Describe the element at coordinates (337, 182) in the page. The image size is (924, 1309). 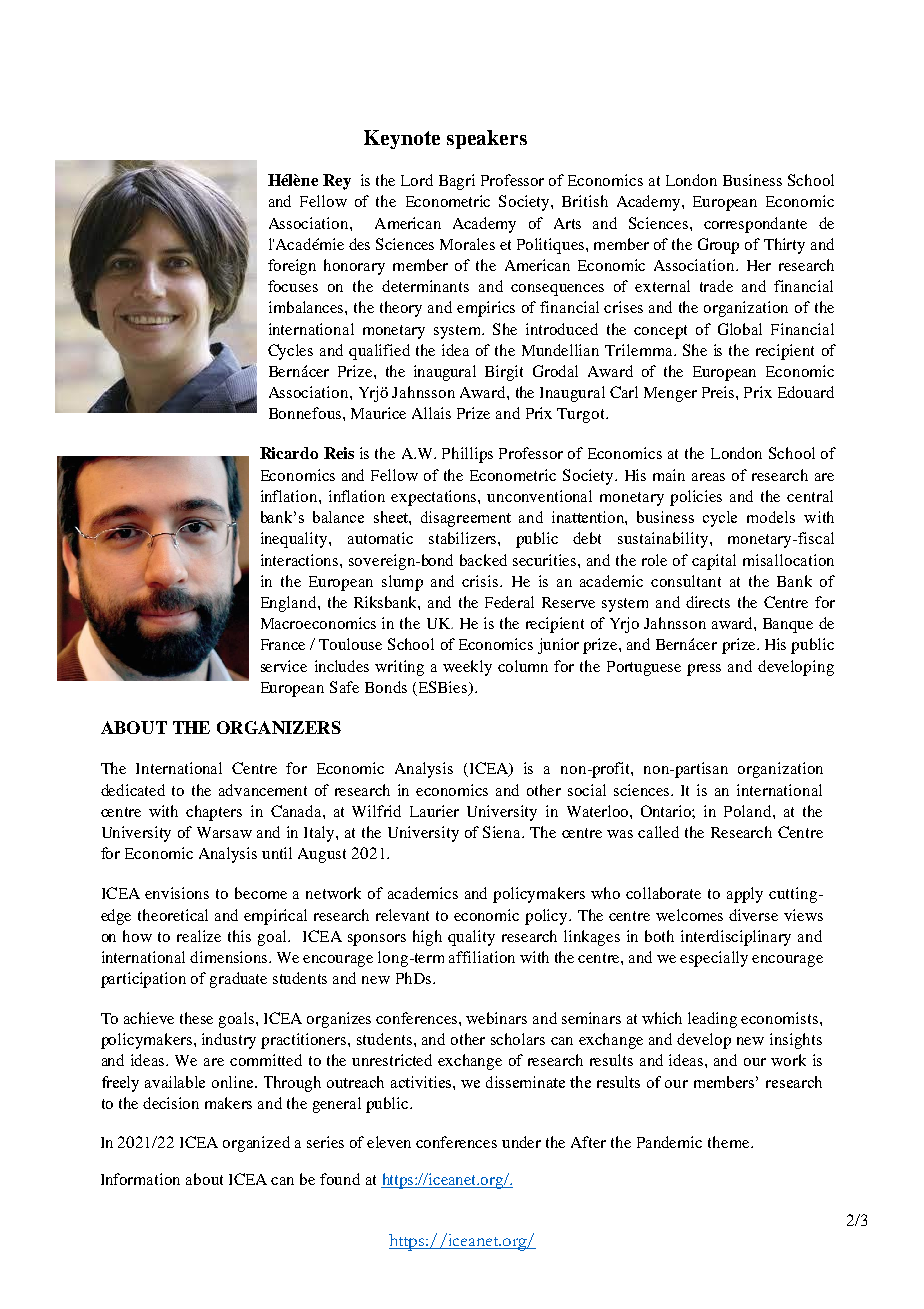
I see `Rey` at that location.
